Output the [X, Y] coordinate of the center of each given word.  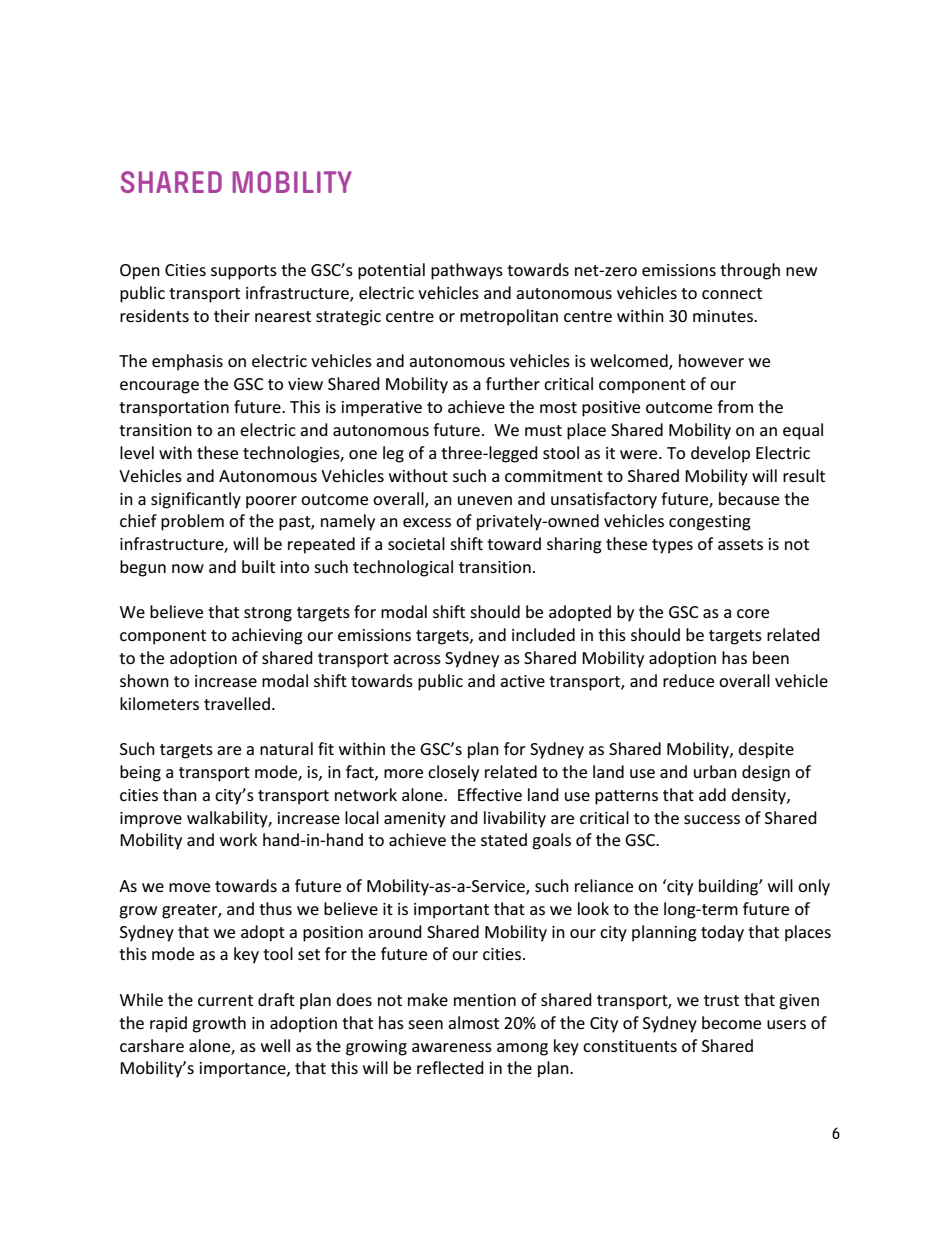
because [749, 498]
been [771, 657]
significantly [196, 500]
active [522, 681]
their [232, 315]
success [712, 819]
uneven [485, 500]
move [189, 887]
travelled [237, 703]
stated [504, 839]
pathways [467, 271]
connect [732, 293]
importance [244, 1070]
